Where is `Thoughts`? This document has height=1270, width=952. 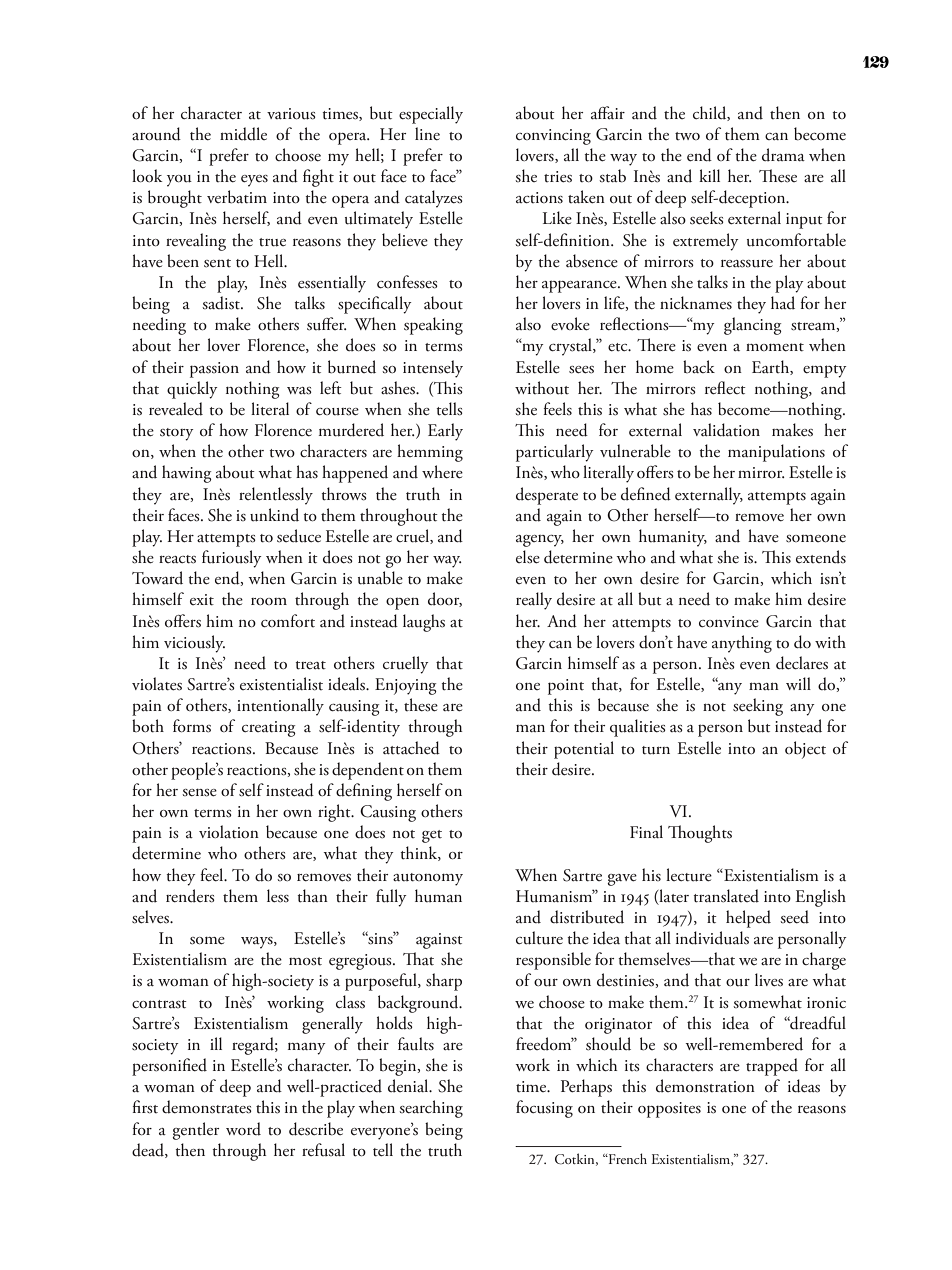 Thoughts is located at coordinates (700, 834).
